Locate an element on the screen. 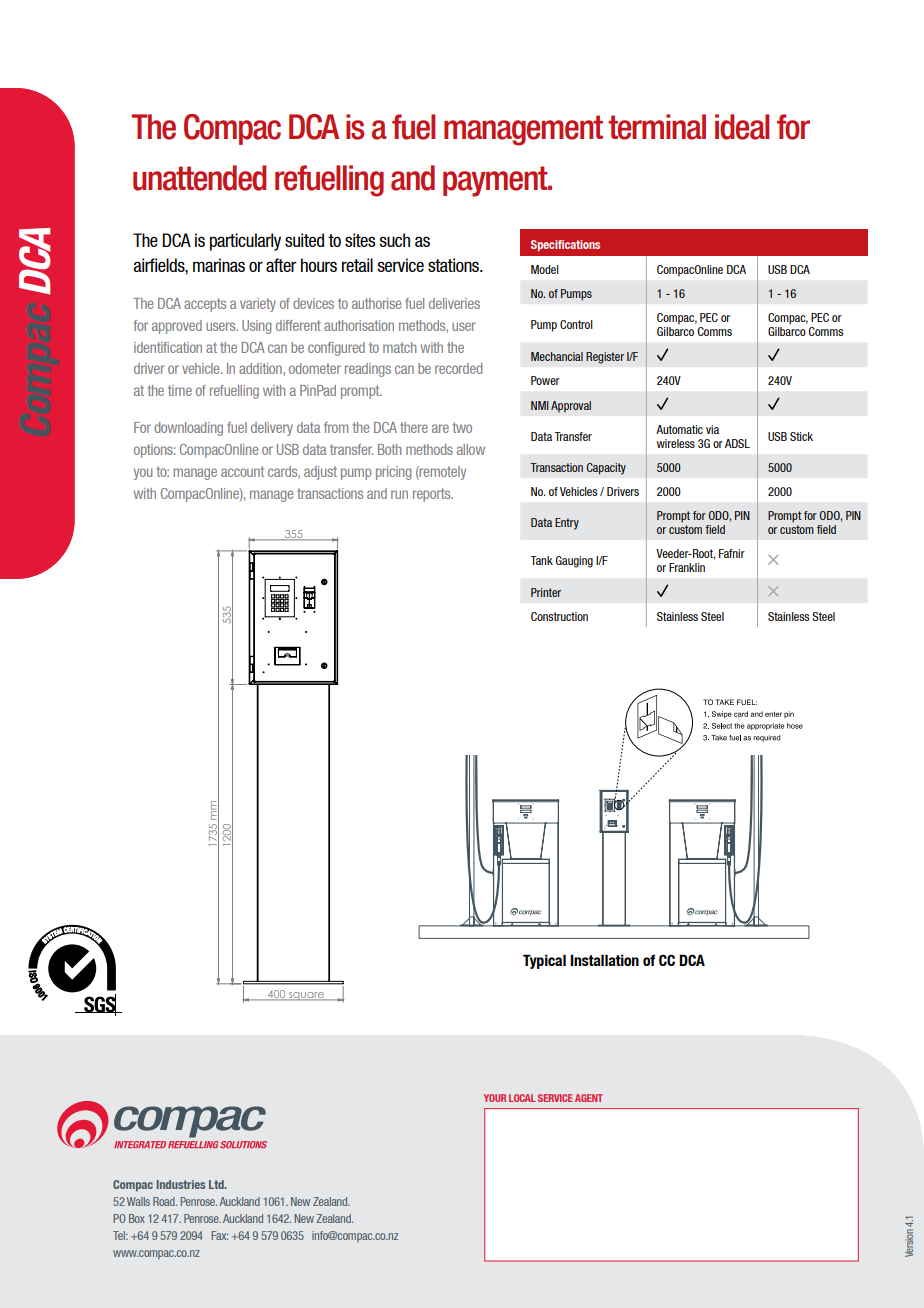  Installation is located at coordinates (604, 960).
